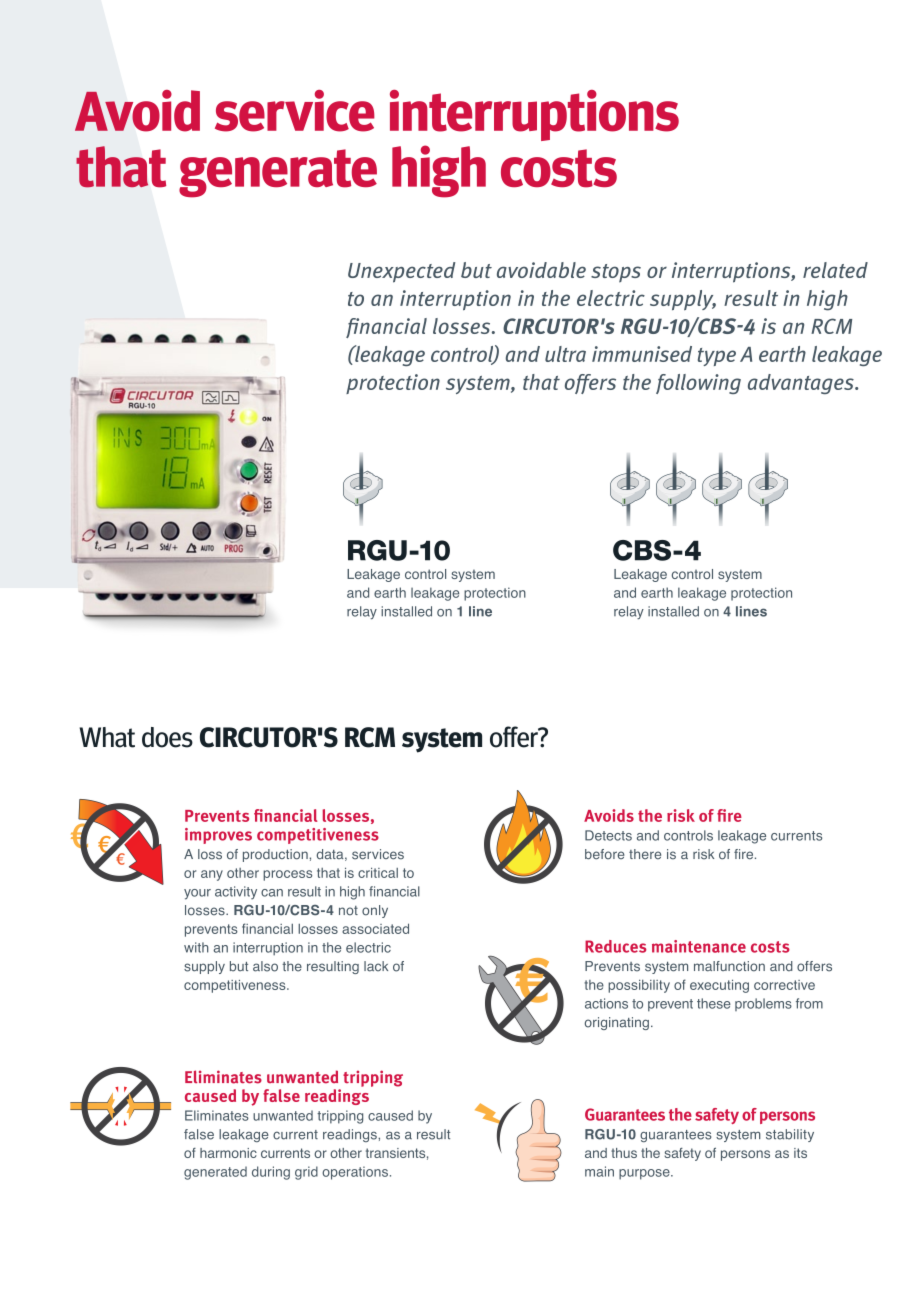 Image resolution: width=924 pixels, height=1308 pixels. Describe the element at coordinates (167, 737) in the screenshot. I see `does` at that location.
